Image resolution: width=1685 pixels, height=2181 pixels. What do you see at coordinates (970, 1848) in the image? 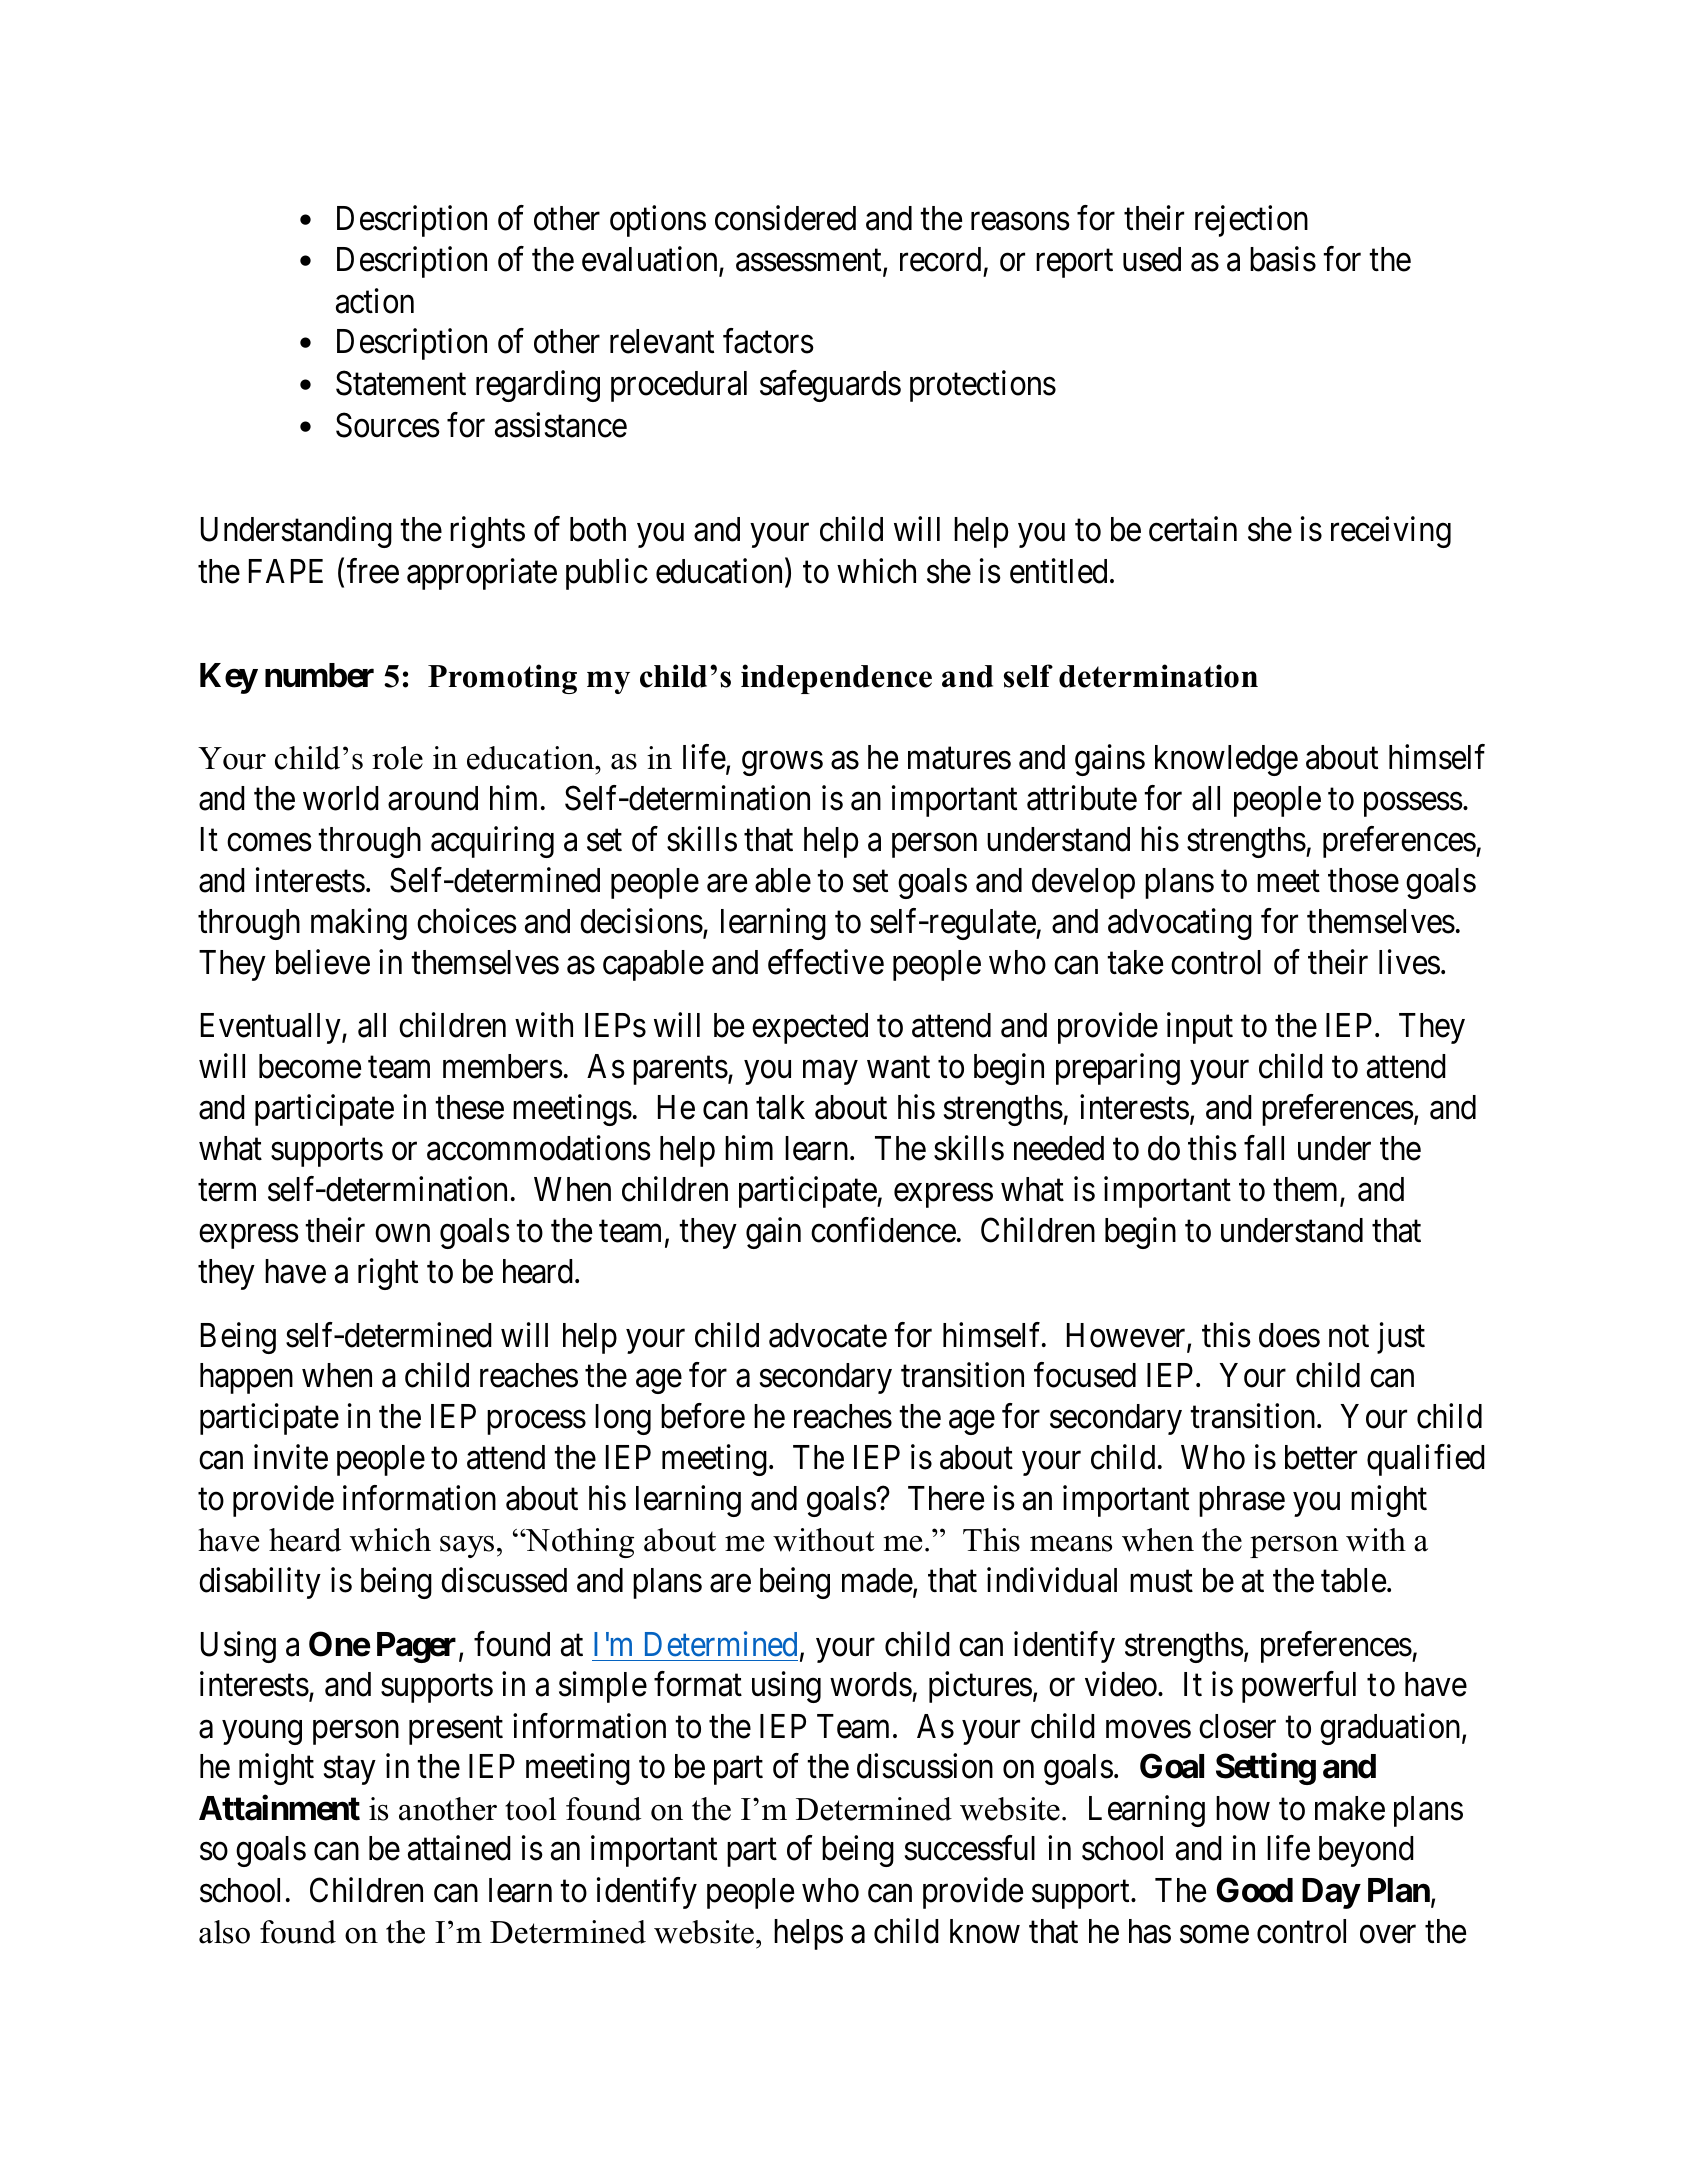
I see `successful` at bounding box center [970, 1848].
